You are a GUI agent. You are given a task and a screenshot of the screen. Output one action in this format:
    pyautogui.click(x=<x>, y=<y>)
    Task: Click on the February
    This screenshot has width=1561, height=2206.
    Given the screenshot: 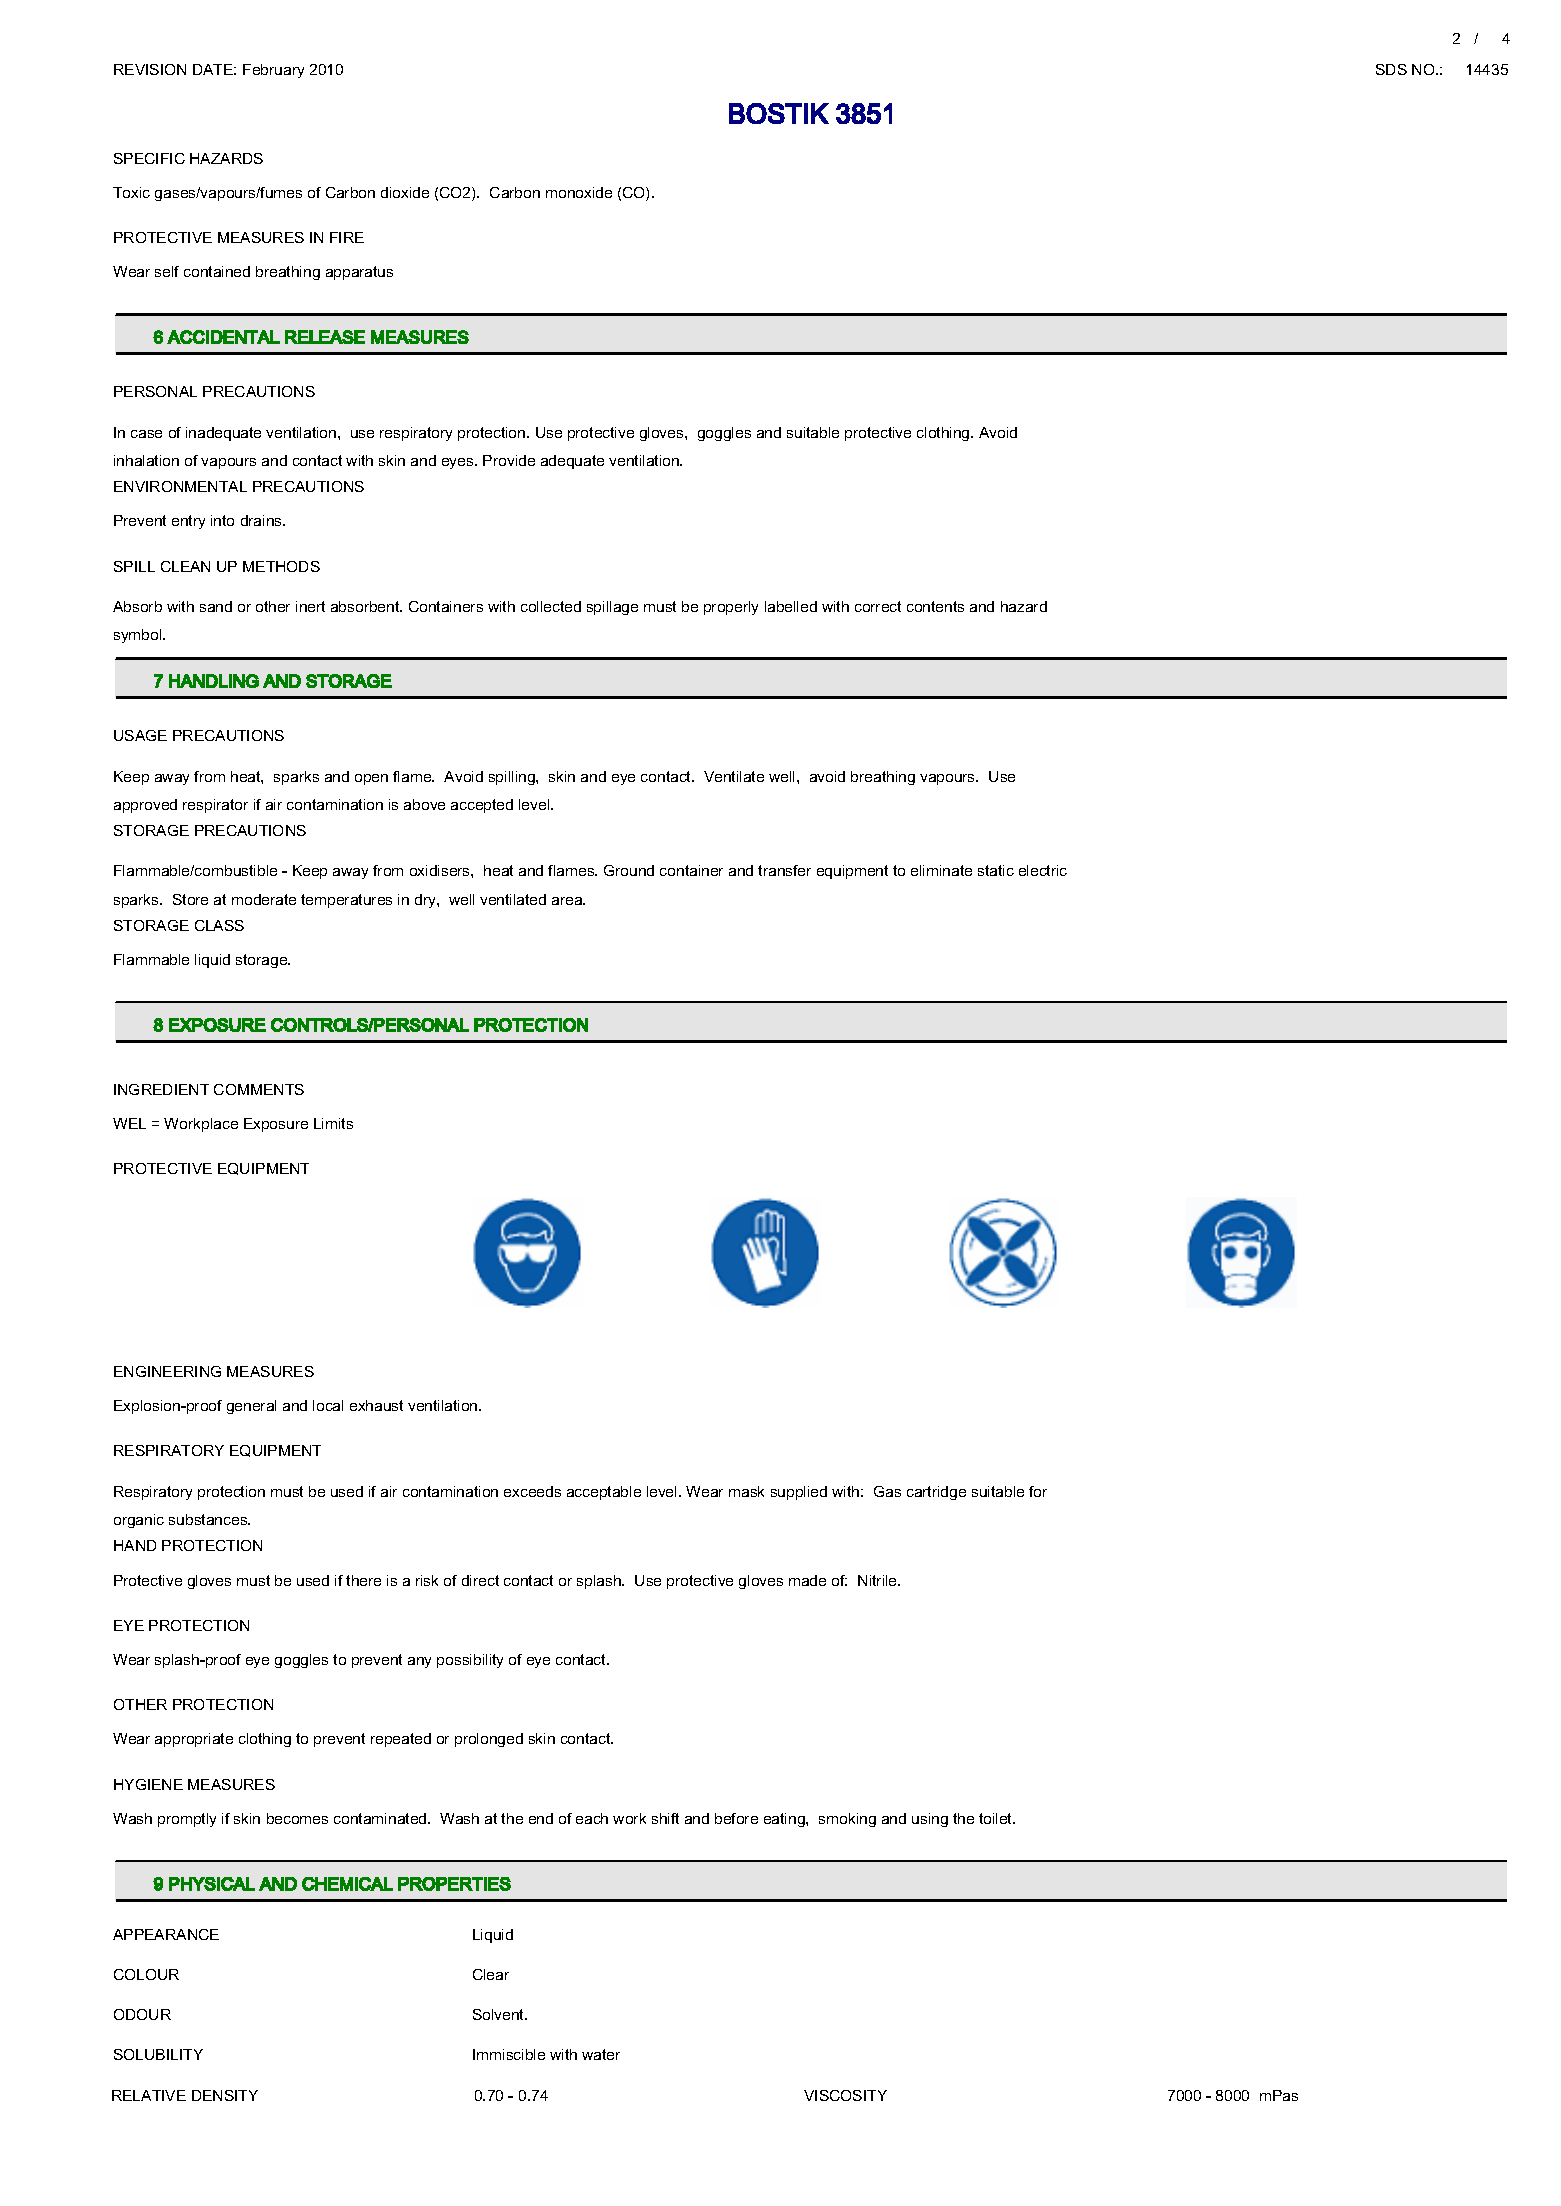 What is the action you would take?
    pyautogui.click(x=273, y=71)
